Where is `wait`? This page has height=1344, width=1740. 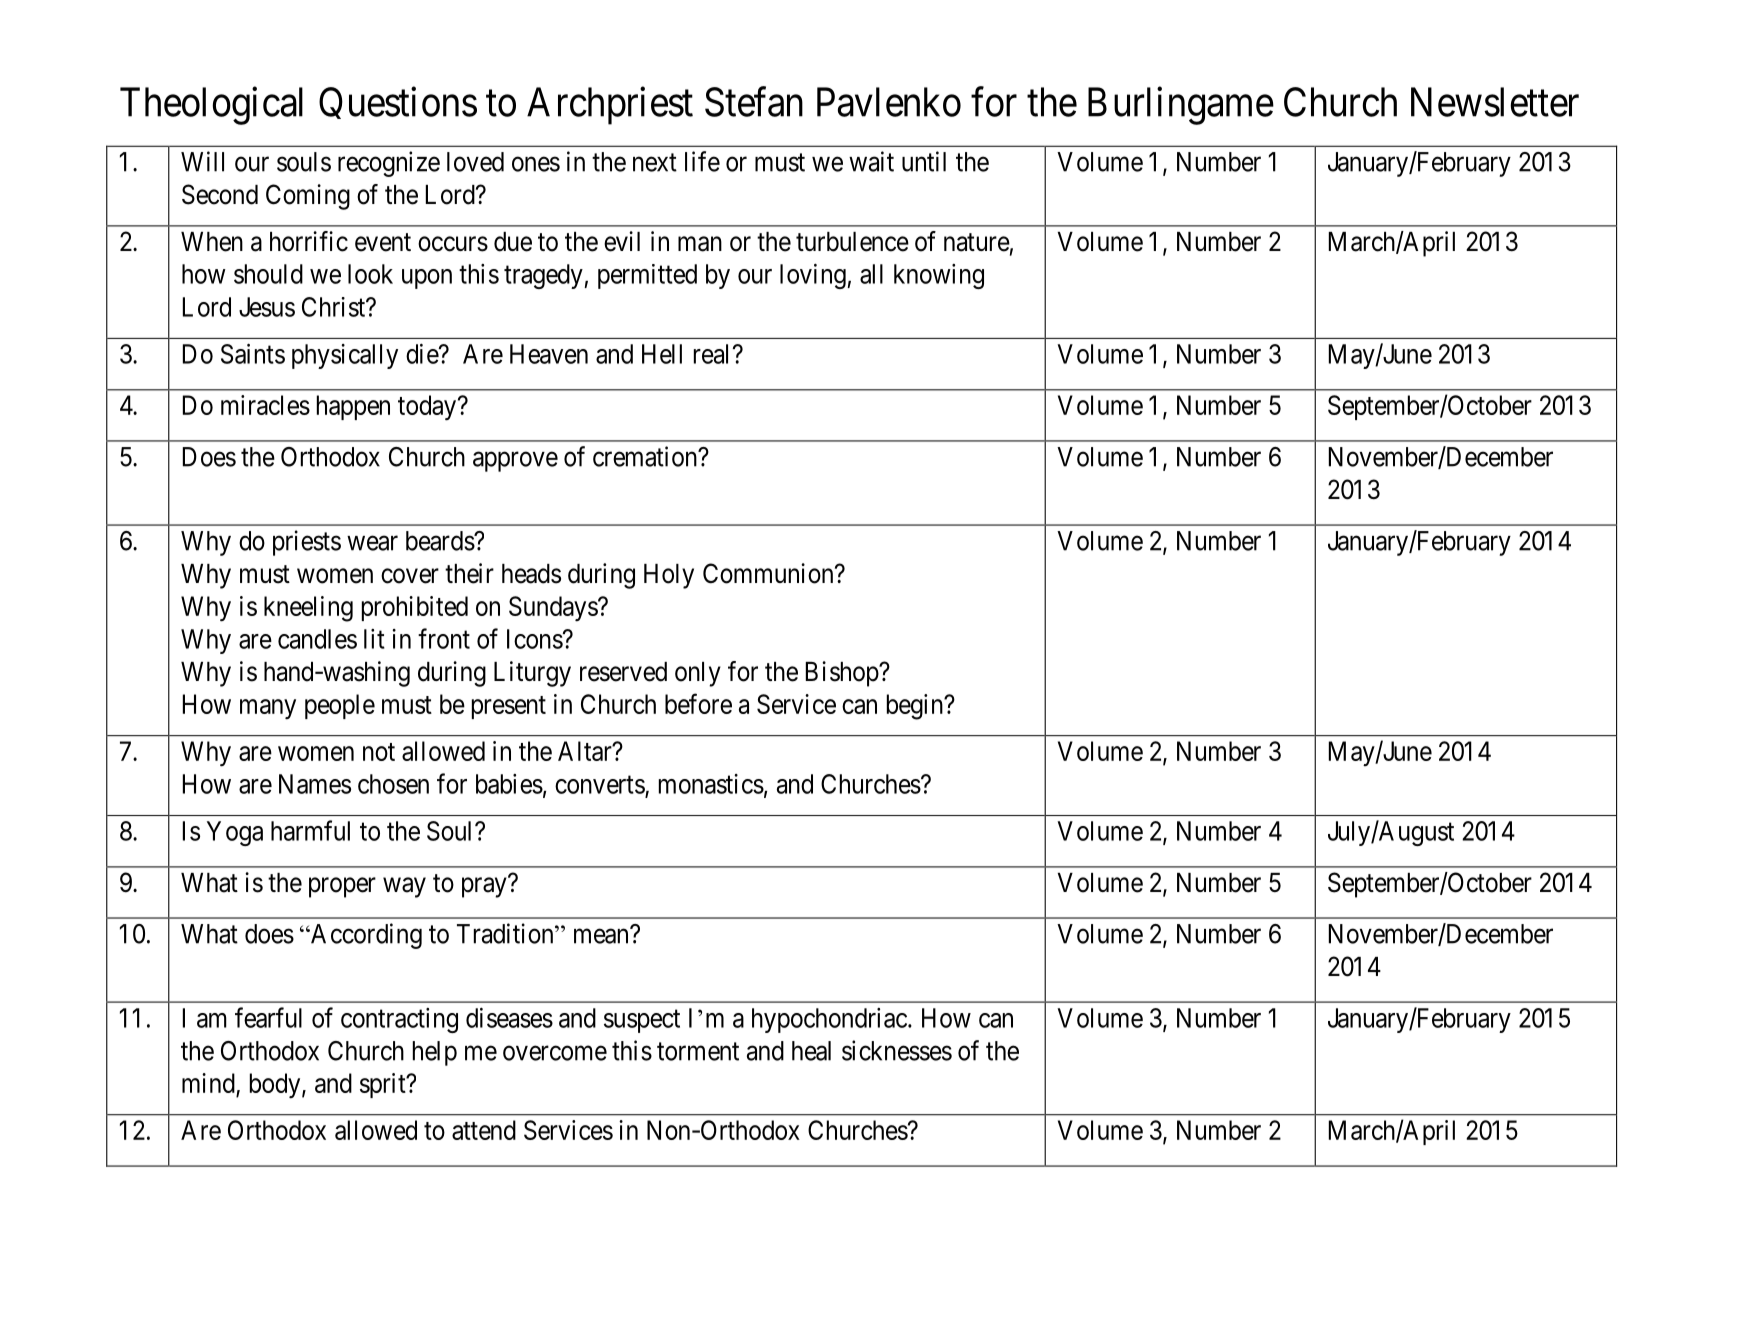 wait is located at coordinates (871, 161).
